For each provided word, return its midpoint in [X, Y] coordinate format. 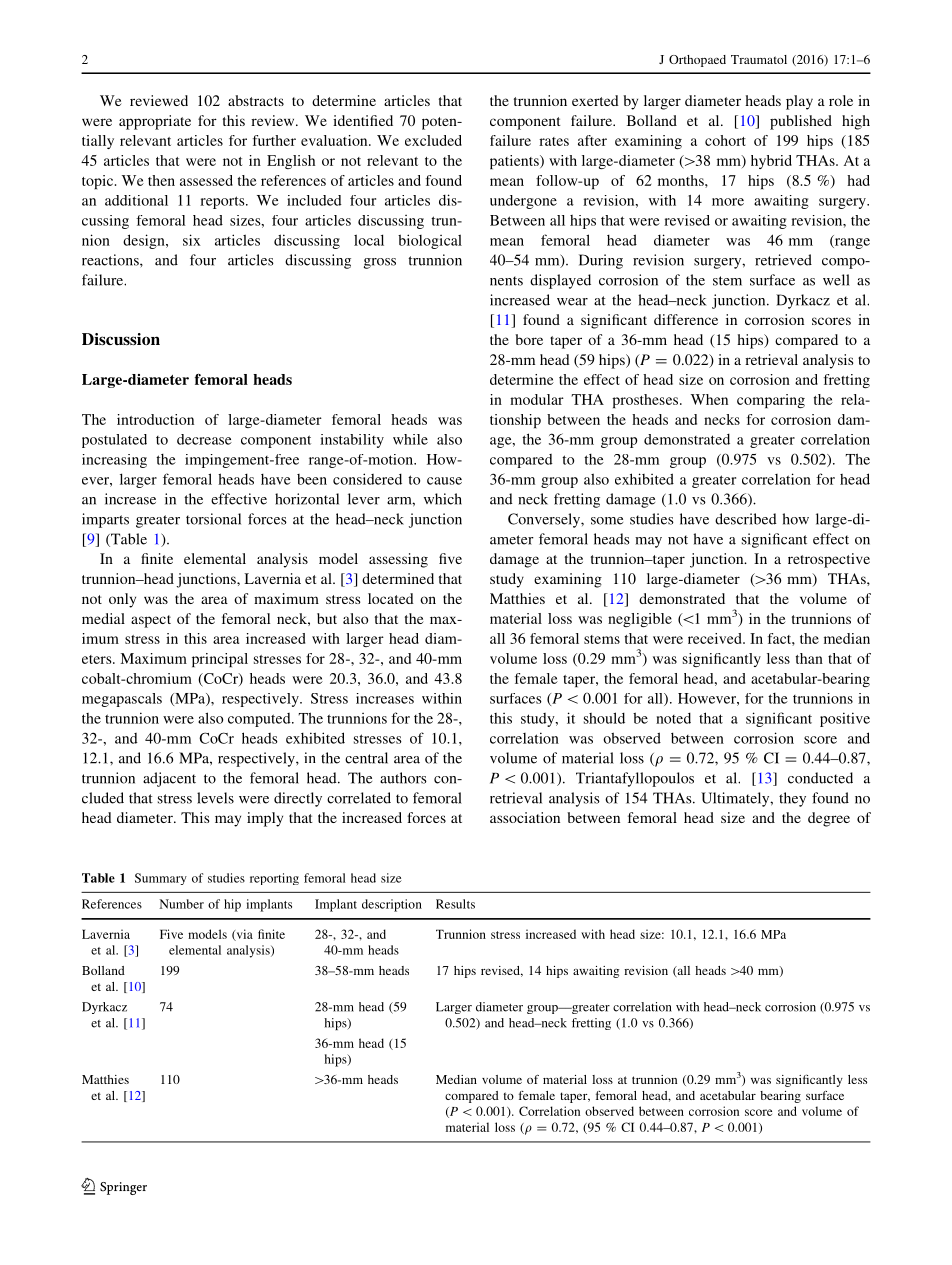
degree [829, 819]
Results [455, 904]
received [716, 638]
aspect [151, 621]
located [391, 598]
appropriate [155, 122]
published [801, 122]
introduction [155, 419]
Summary [161, 879]
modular [537, 399]
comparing [771, 401]
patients [515, 162]
